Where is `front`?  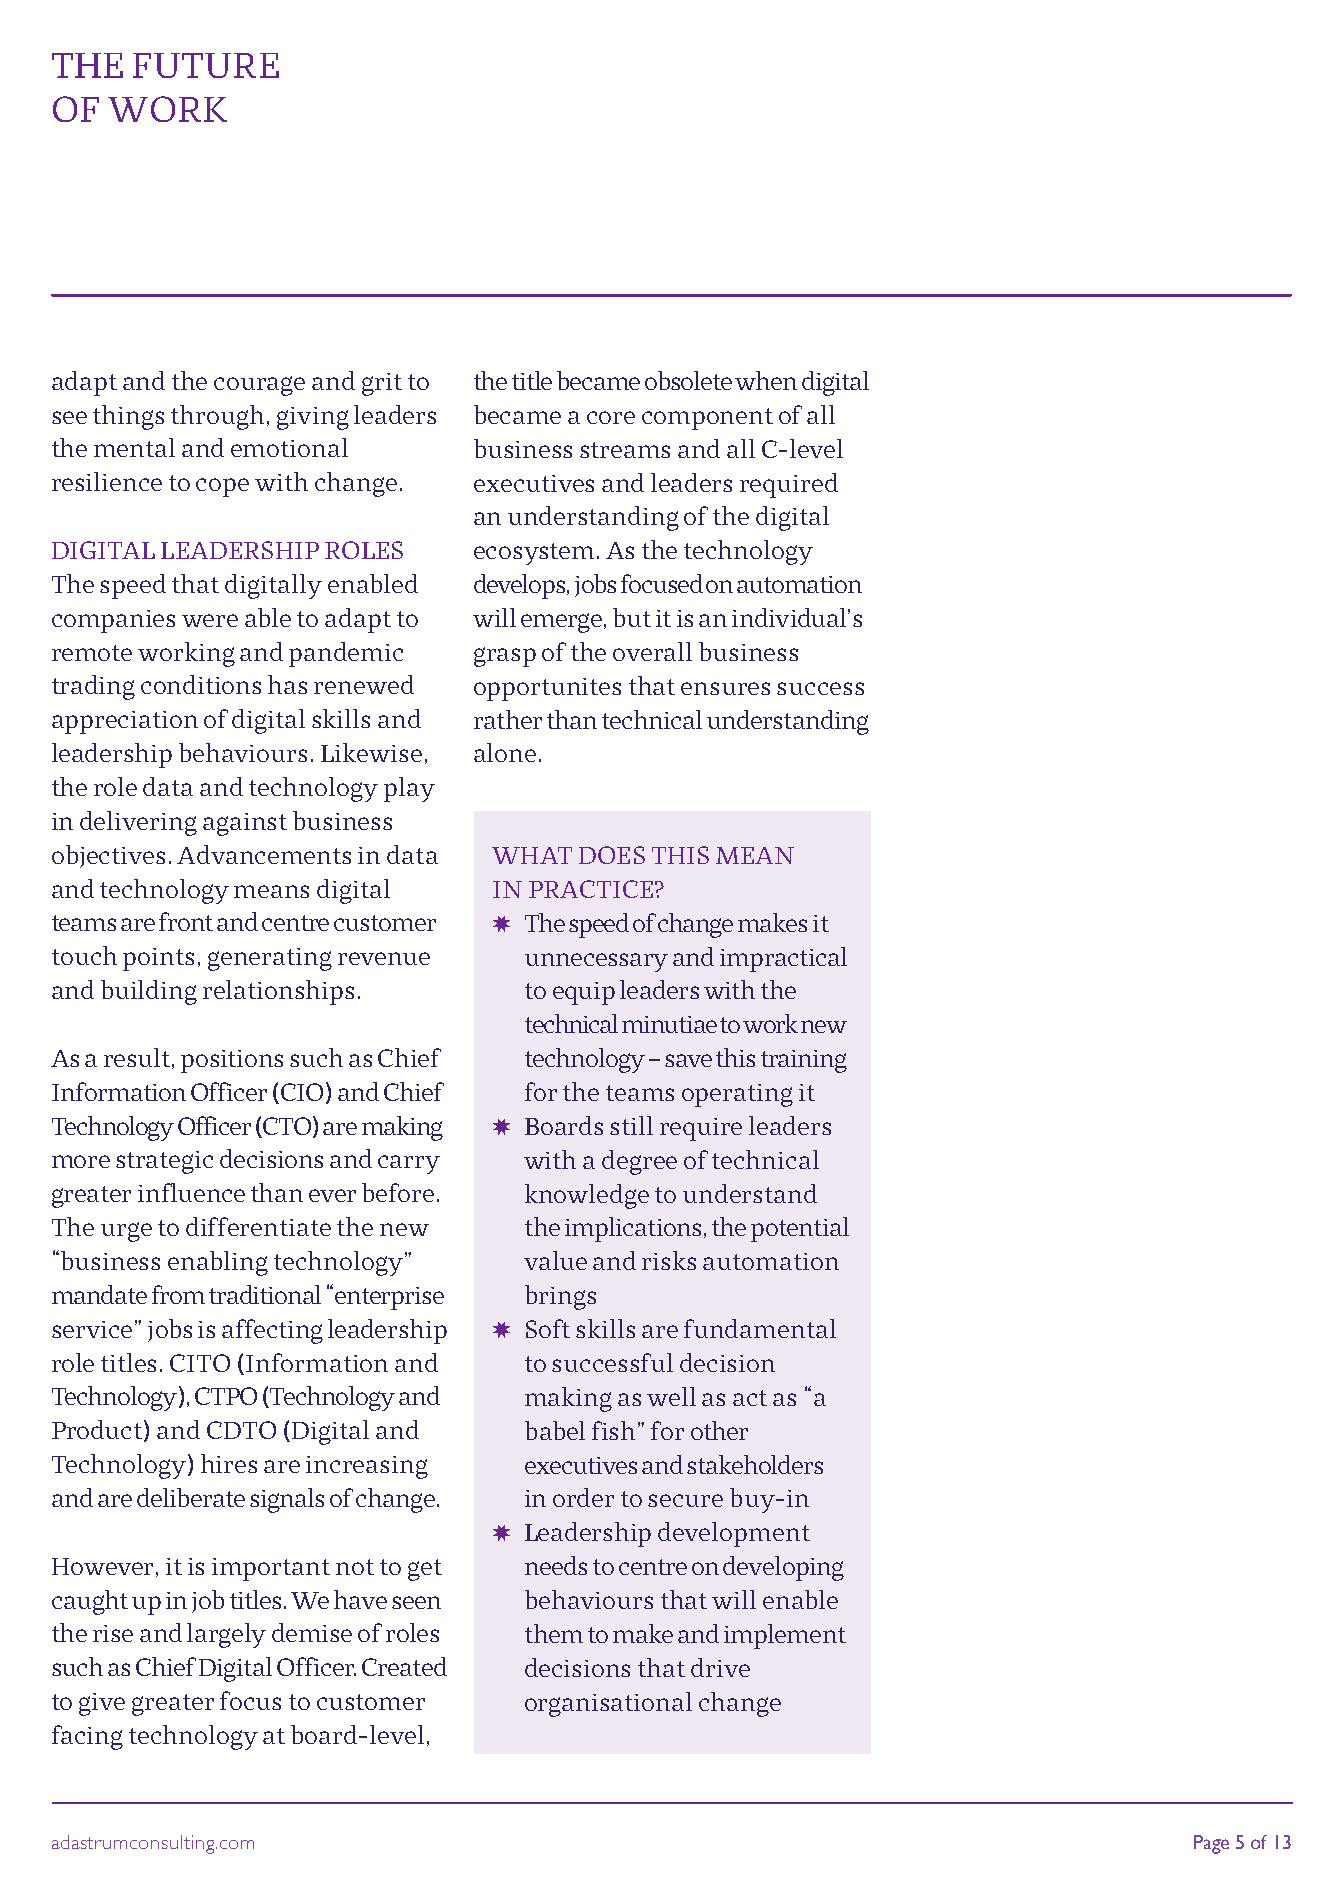
front is located at coordinates (186, 921).
